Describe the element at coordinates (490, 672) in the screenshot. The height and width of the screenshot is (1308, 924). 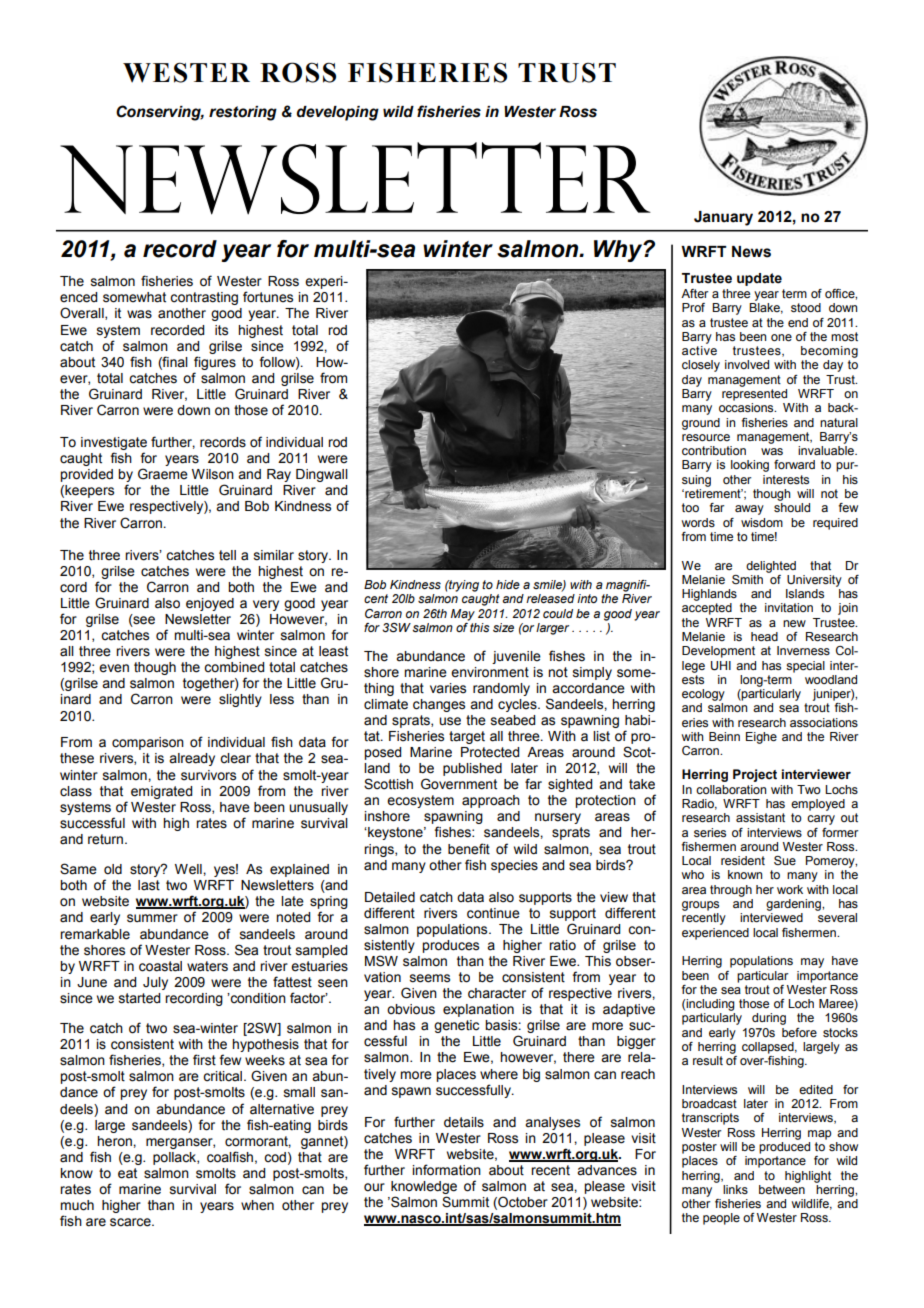
I see `environment` at that location.
